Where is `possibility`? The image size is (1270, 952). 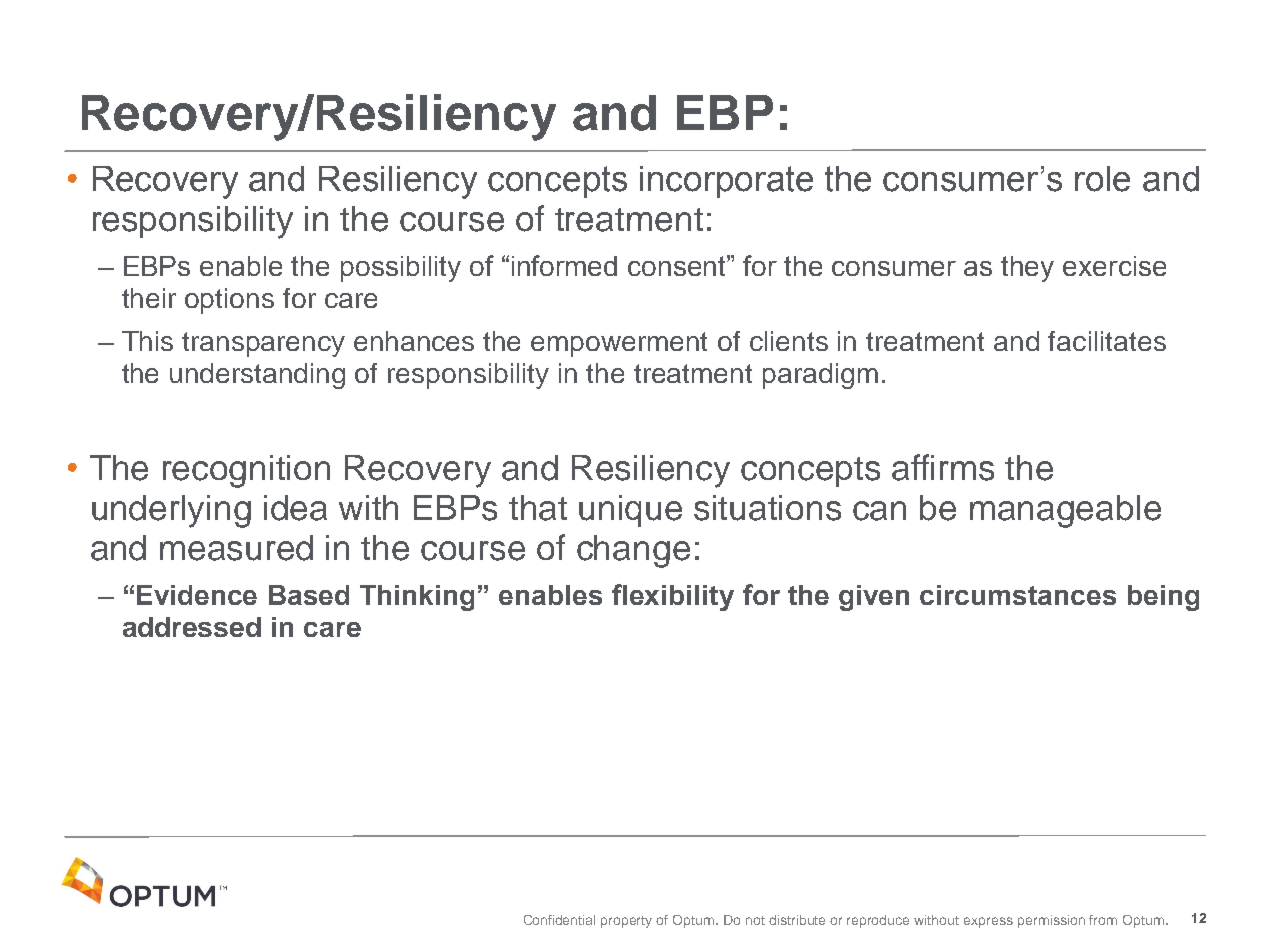 possibility is located at coordinates (401, 269).
